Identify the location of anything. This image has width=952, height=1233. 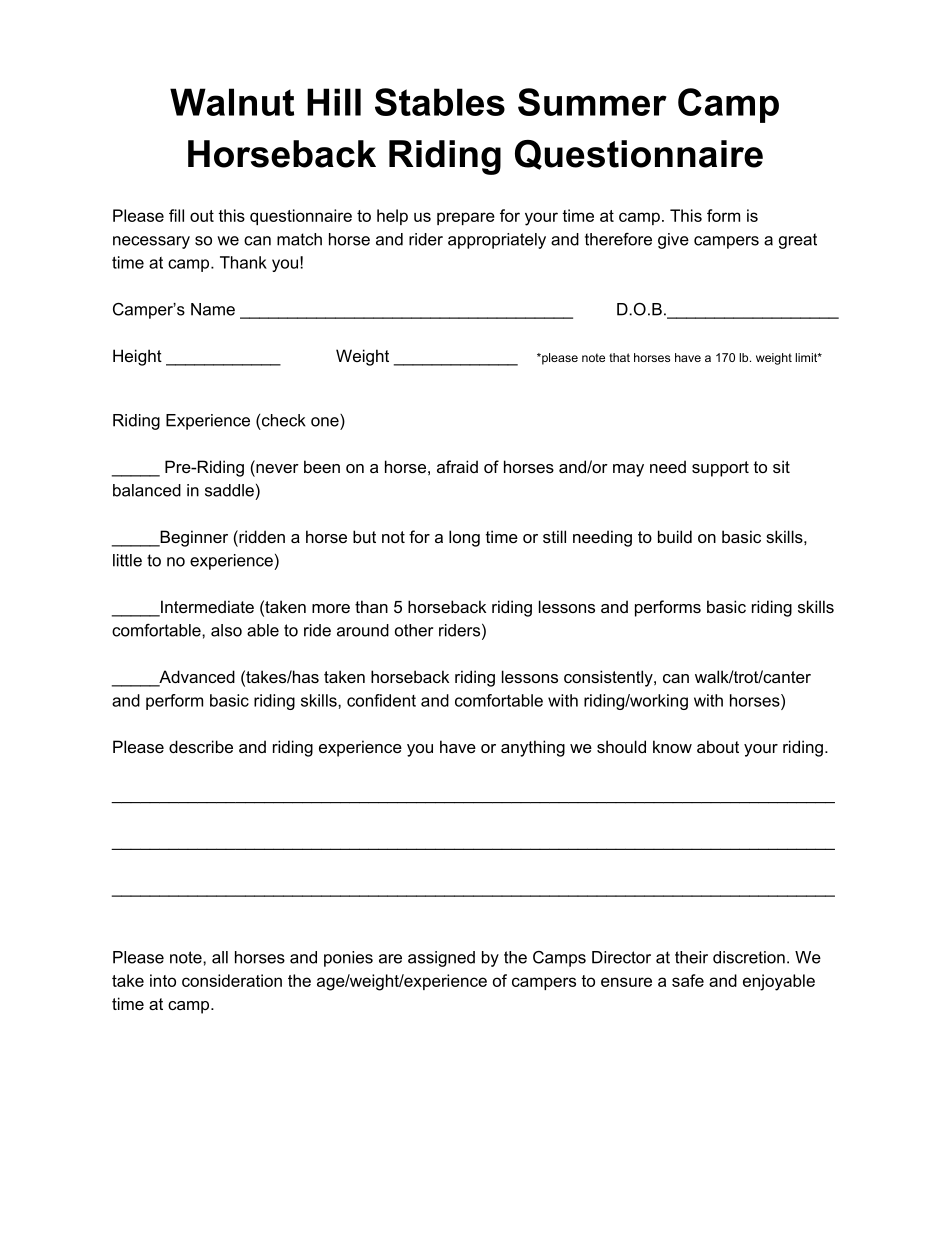
(533, 748).
